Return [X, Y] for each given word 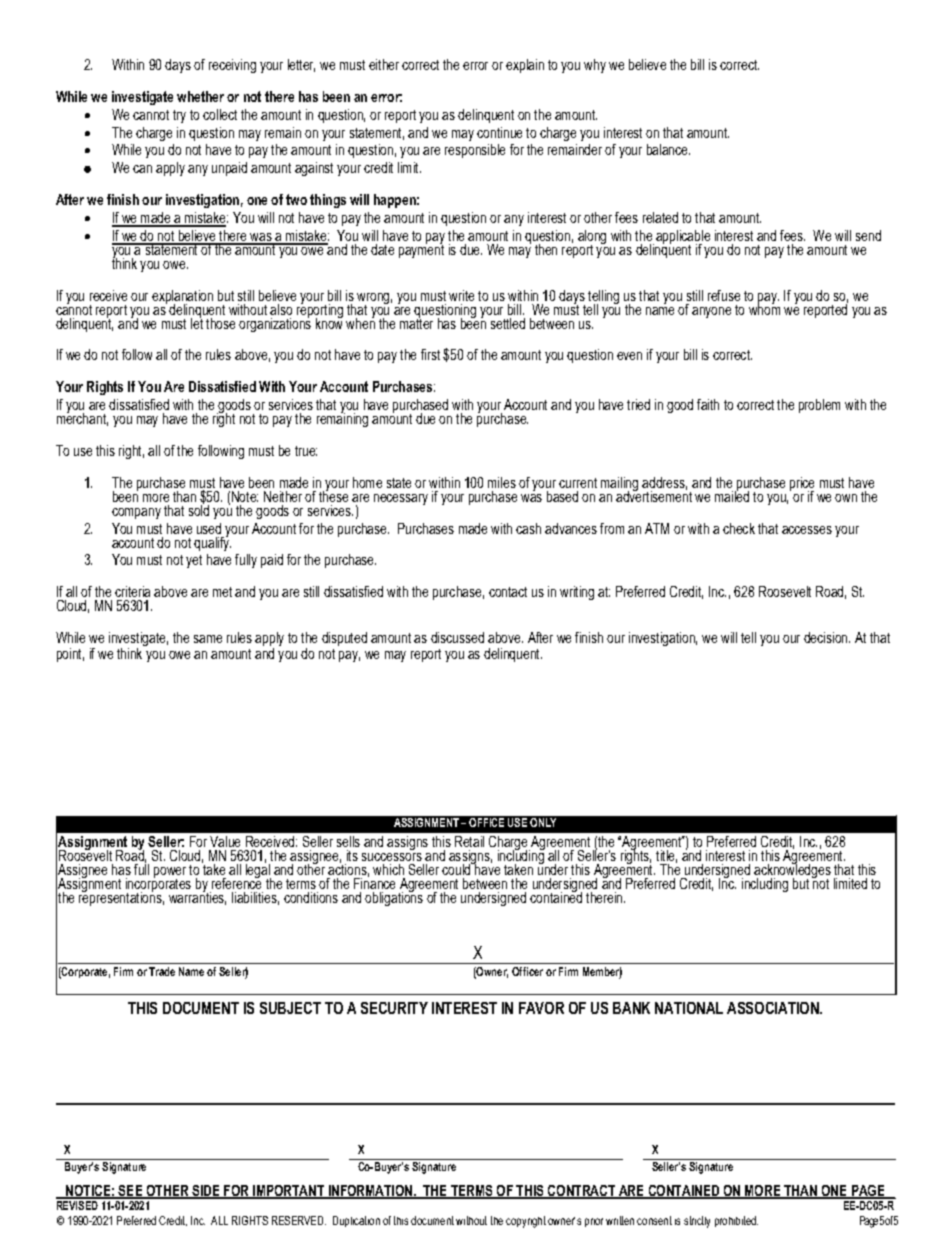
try [179, 116]
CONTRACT [582, 1192]
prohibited [736, 1221]
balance [668, 149]
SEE [131, 1192]
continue [499, 132]
